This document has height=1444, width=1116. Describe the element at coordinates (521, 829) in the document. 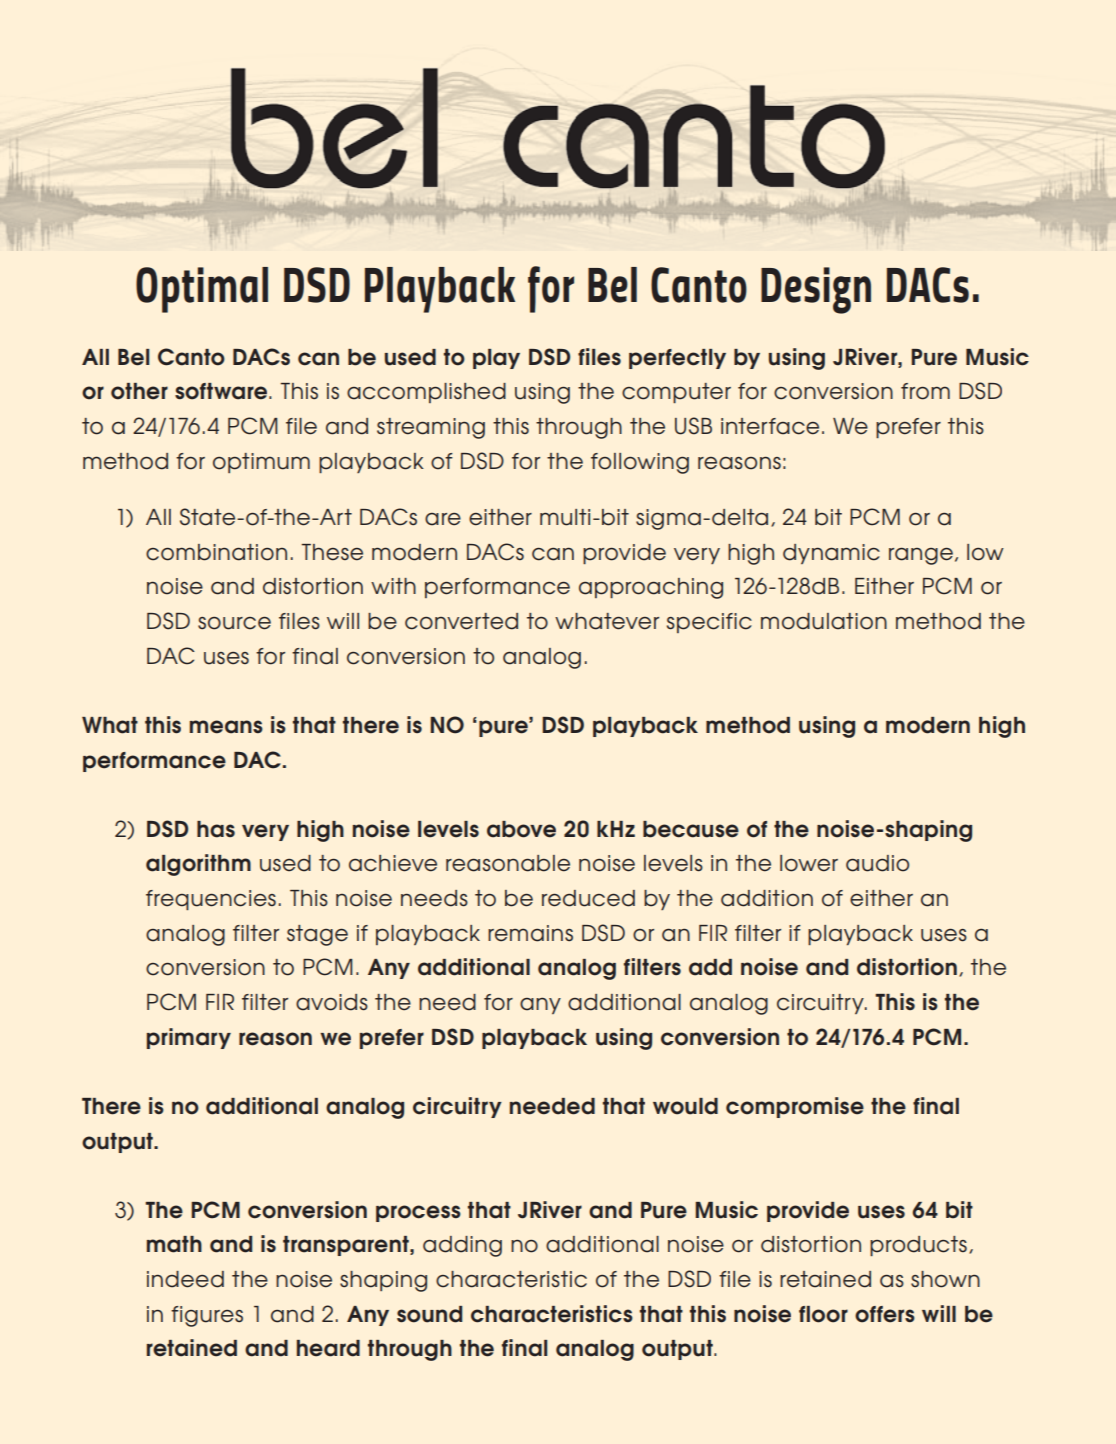

I see `above` at that location.
